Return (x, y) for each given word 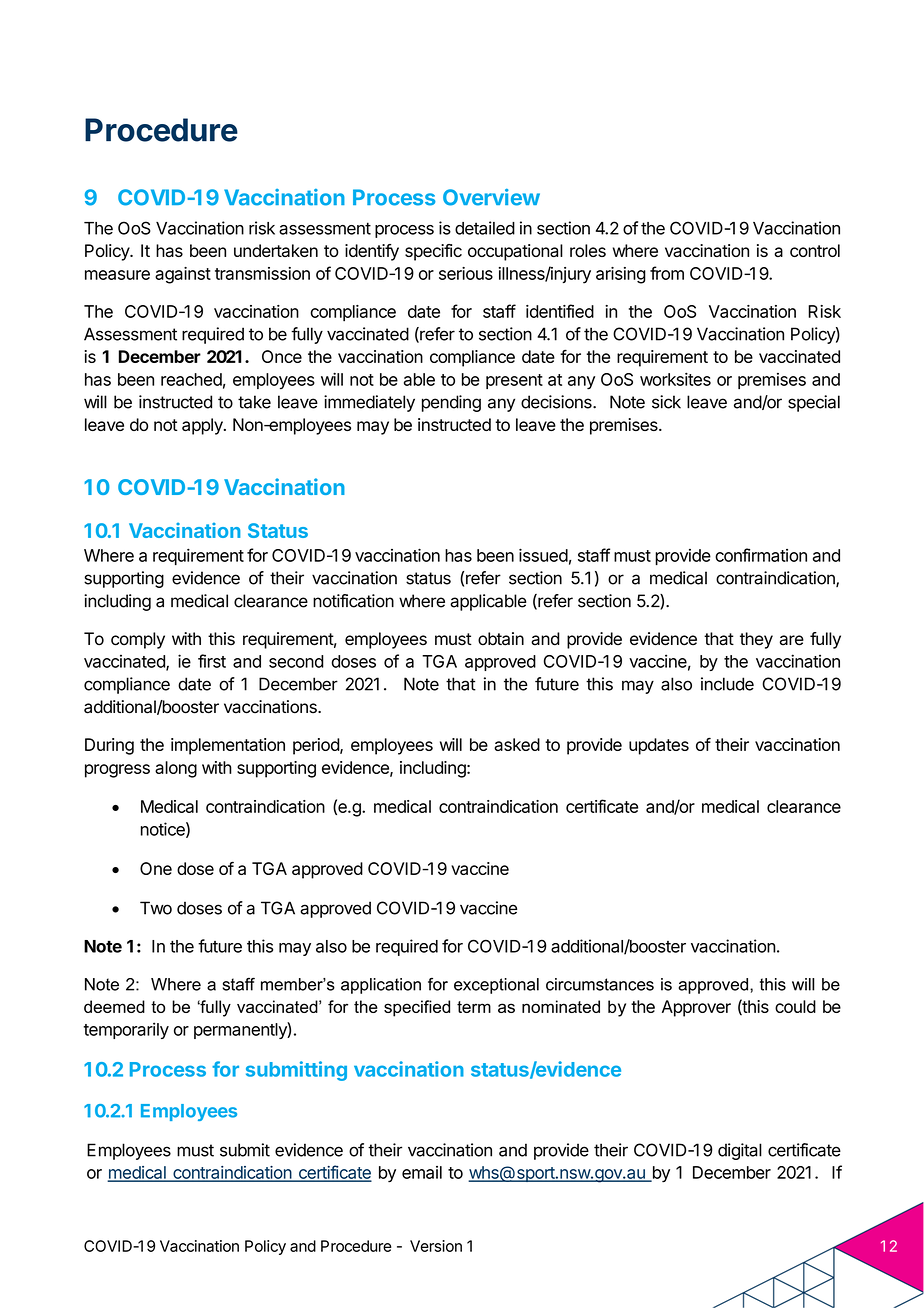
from (667, 273)
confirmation (761, 555)
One (156, 868)
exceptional (496, 986)
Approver (696, 1008)
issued (543, 555)
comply (138, 640)
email (422, 1172)
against (183, 275)
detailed (485, 228)
